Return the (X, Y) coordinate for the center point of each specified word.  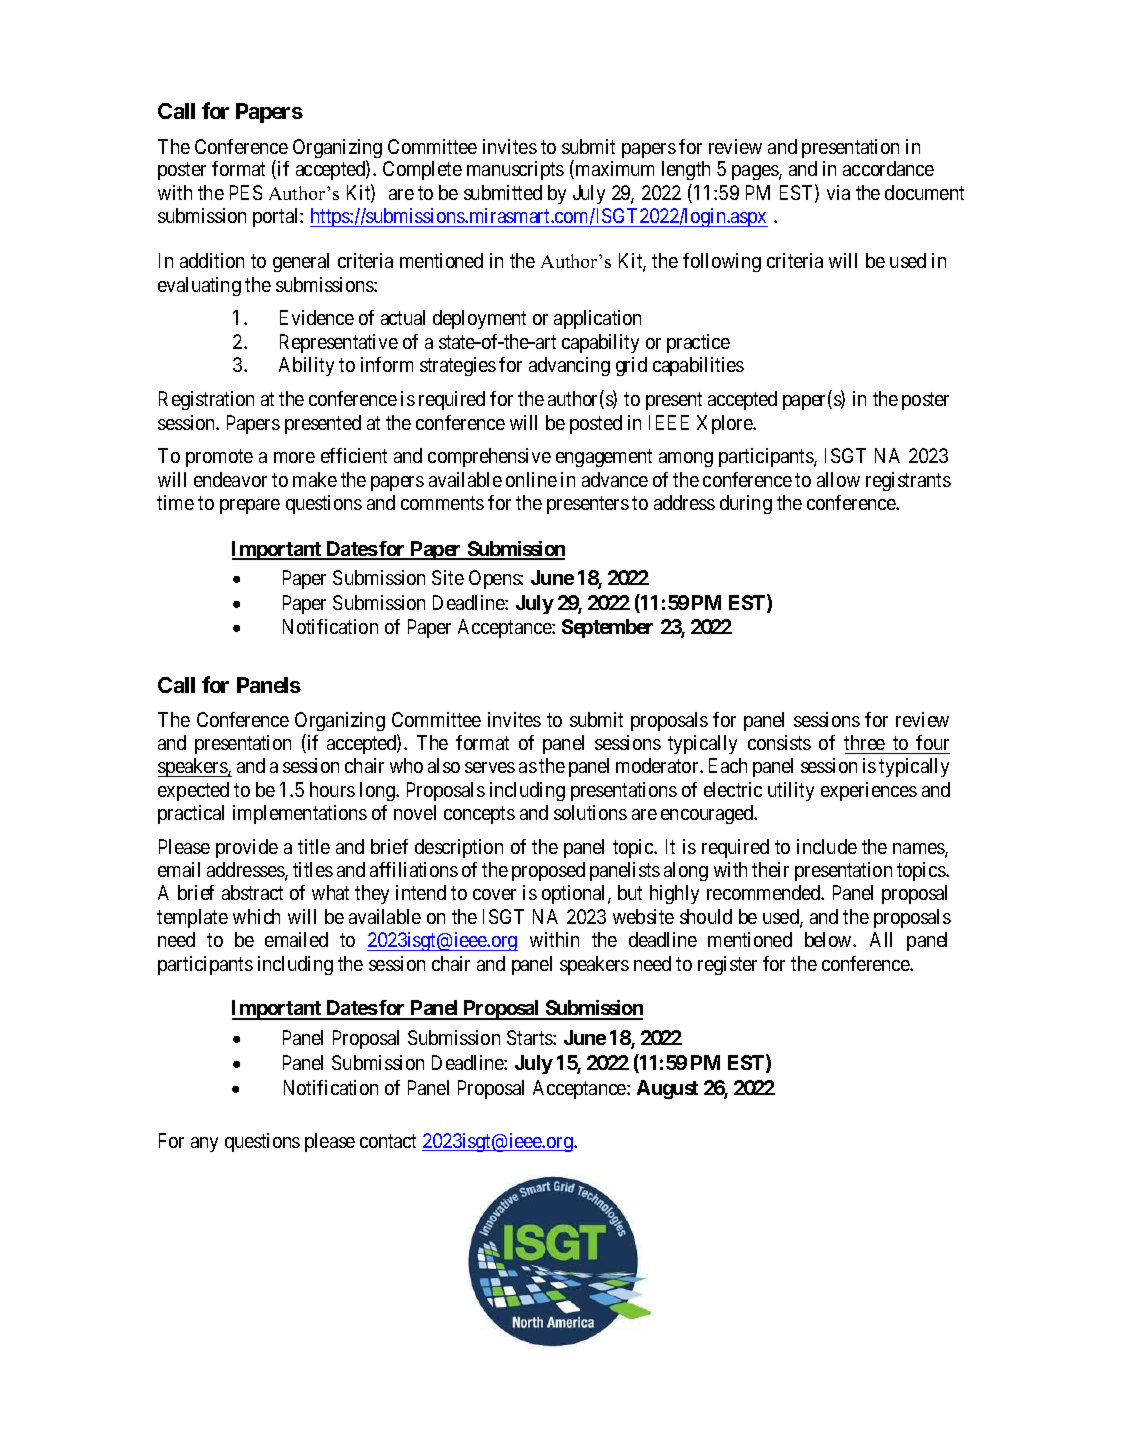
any (204, 1144)
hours (332, 789)
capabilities (698, 366)
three (865, 744)
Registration (206, 400)
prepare (250, 506)
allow (838, 479)
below (829, 939)
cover (494, 894)
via (838, 192)
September (607, 628)
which (256, 916)
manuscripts (515, 170)
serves (490, 767)
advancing (569, 366)
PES (246, 192)
